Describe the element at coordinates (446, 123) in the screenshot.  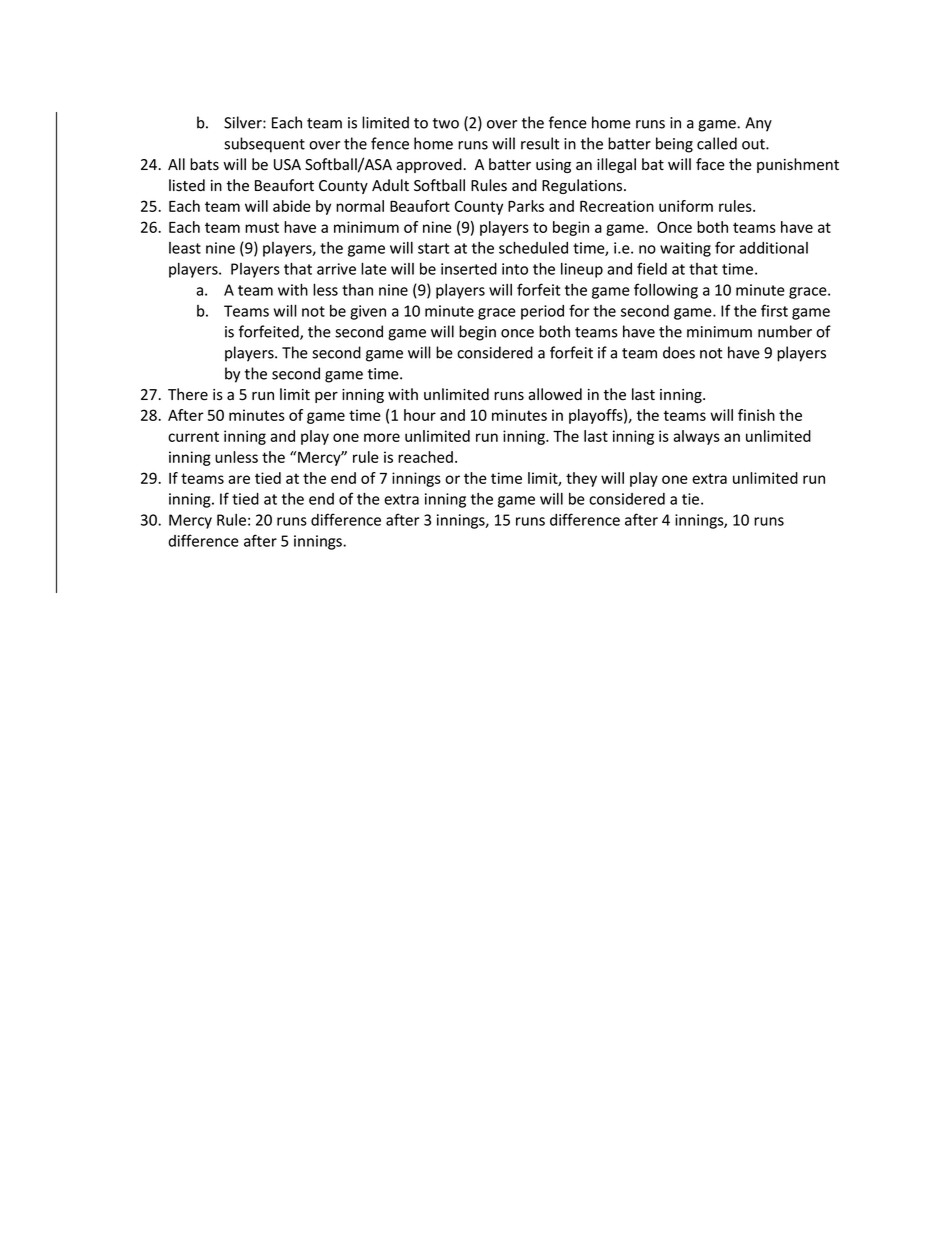
I see `two` at that location.
